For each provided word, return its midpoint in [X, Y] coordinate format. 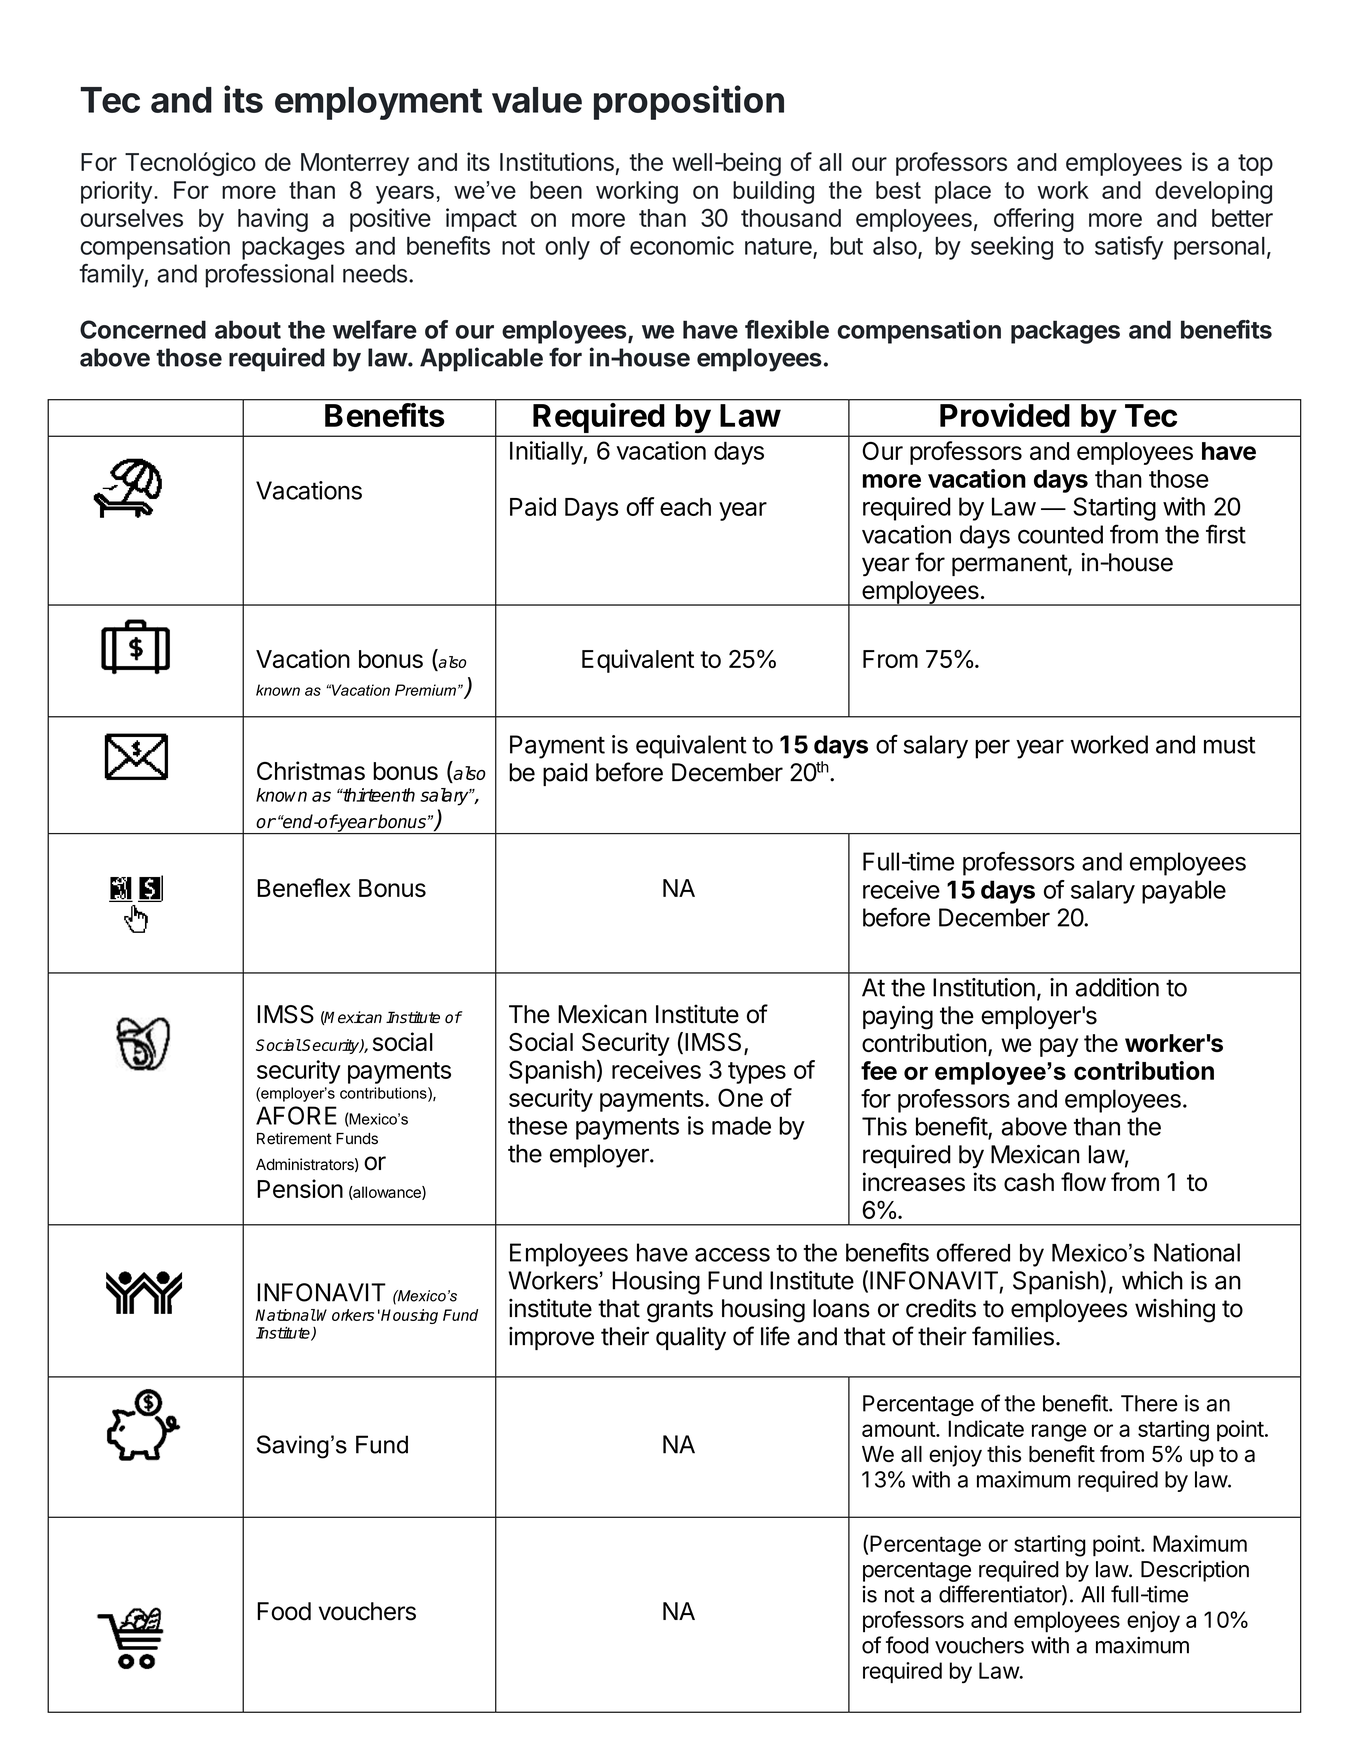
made [741, 1125]
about [248, 329]
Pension [300, 1188]
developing [1213, 192]
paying [898, 1017]
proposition [689, 102]
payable [1184, 892]
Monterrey [355, 164]
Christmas [311, 770]
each [685, 507]
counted [1060, 534]
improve [551, 1338]
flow [1083, 1182]
